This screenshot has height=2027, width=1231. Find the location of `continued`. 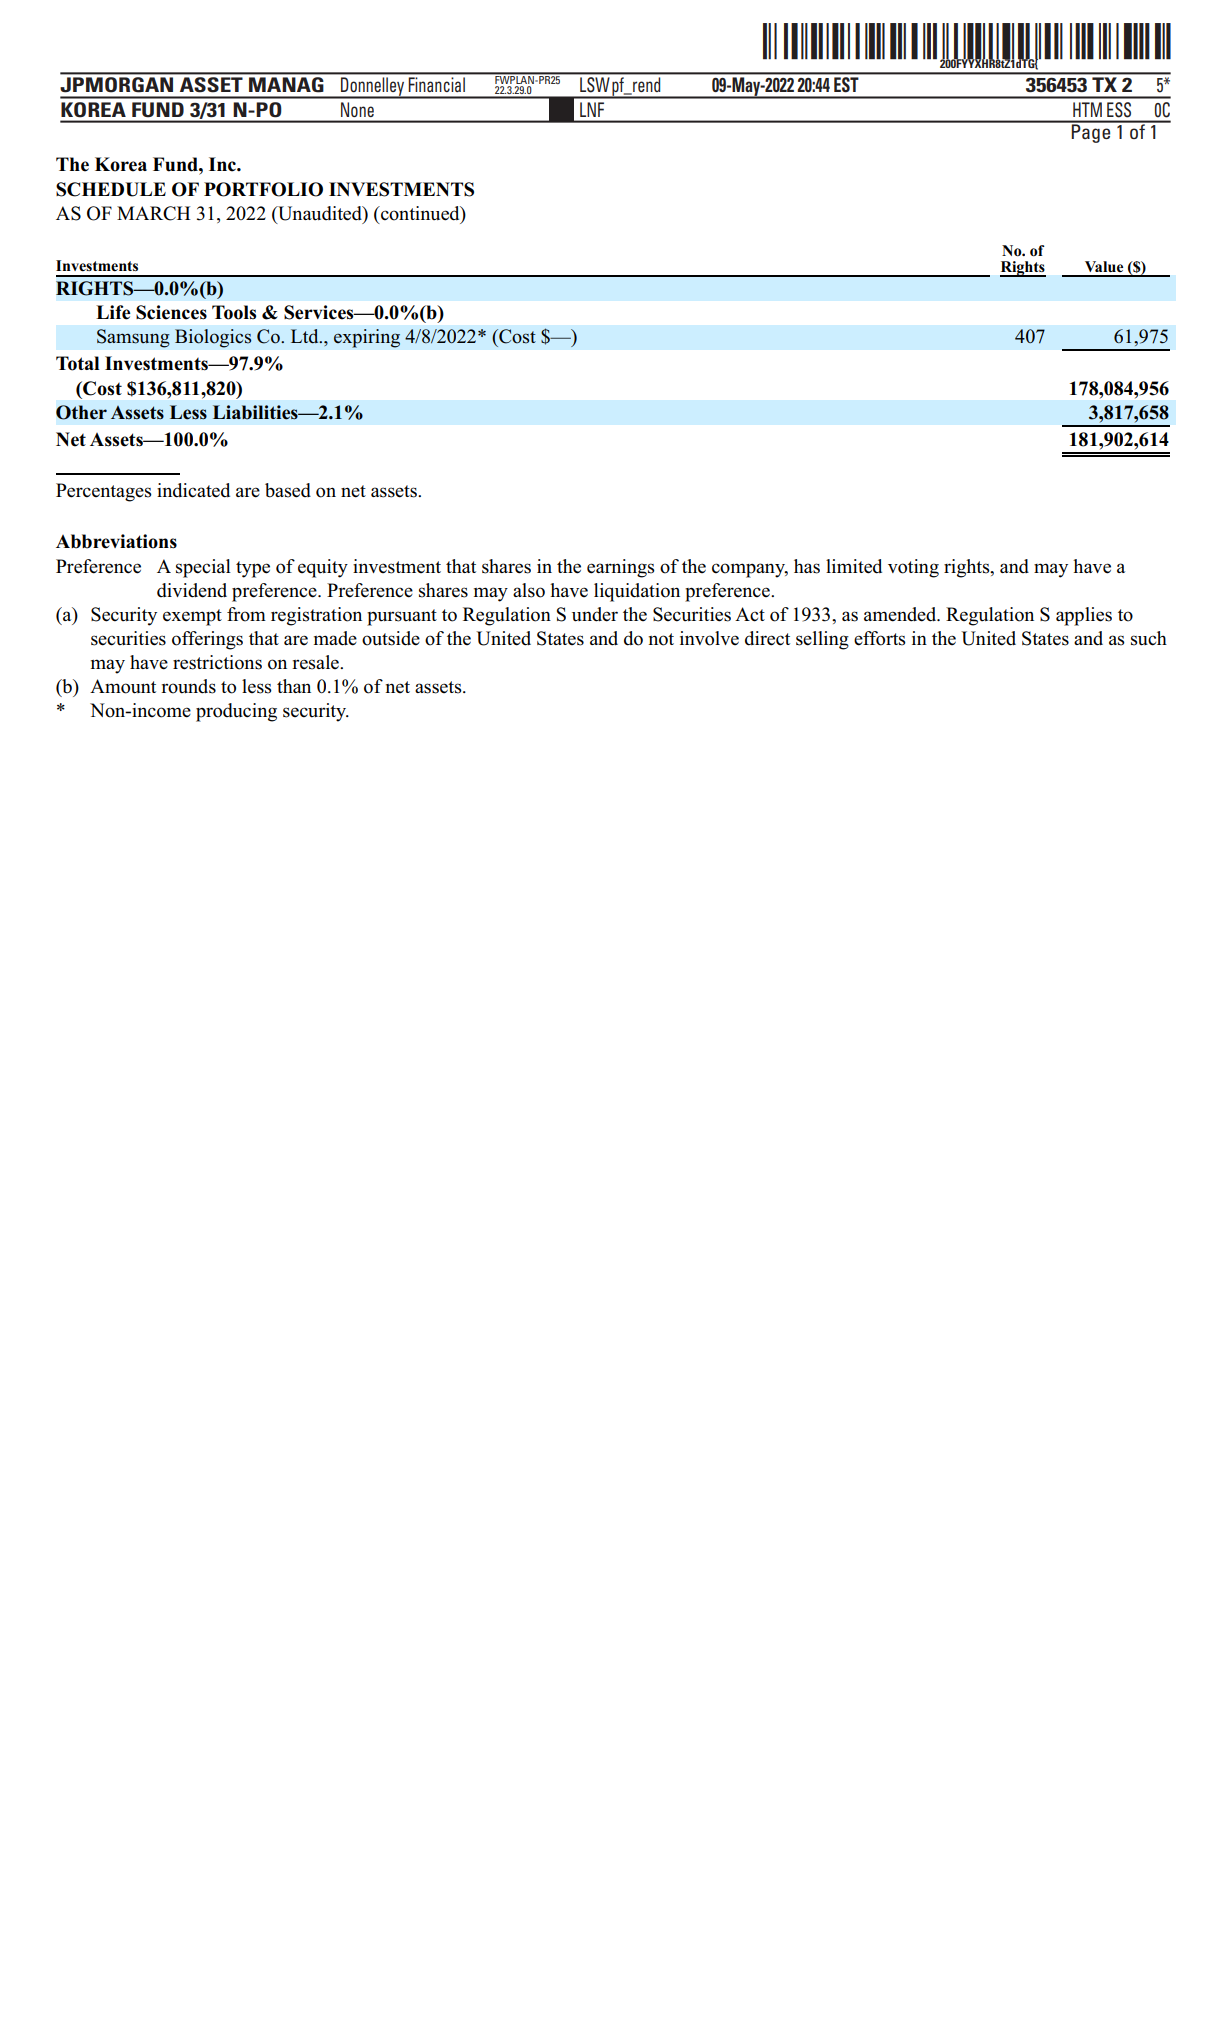

continued is located at coordinates (420, 213).
